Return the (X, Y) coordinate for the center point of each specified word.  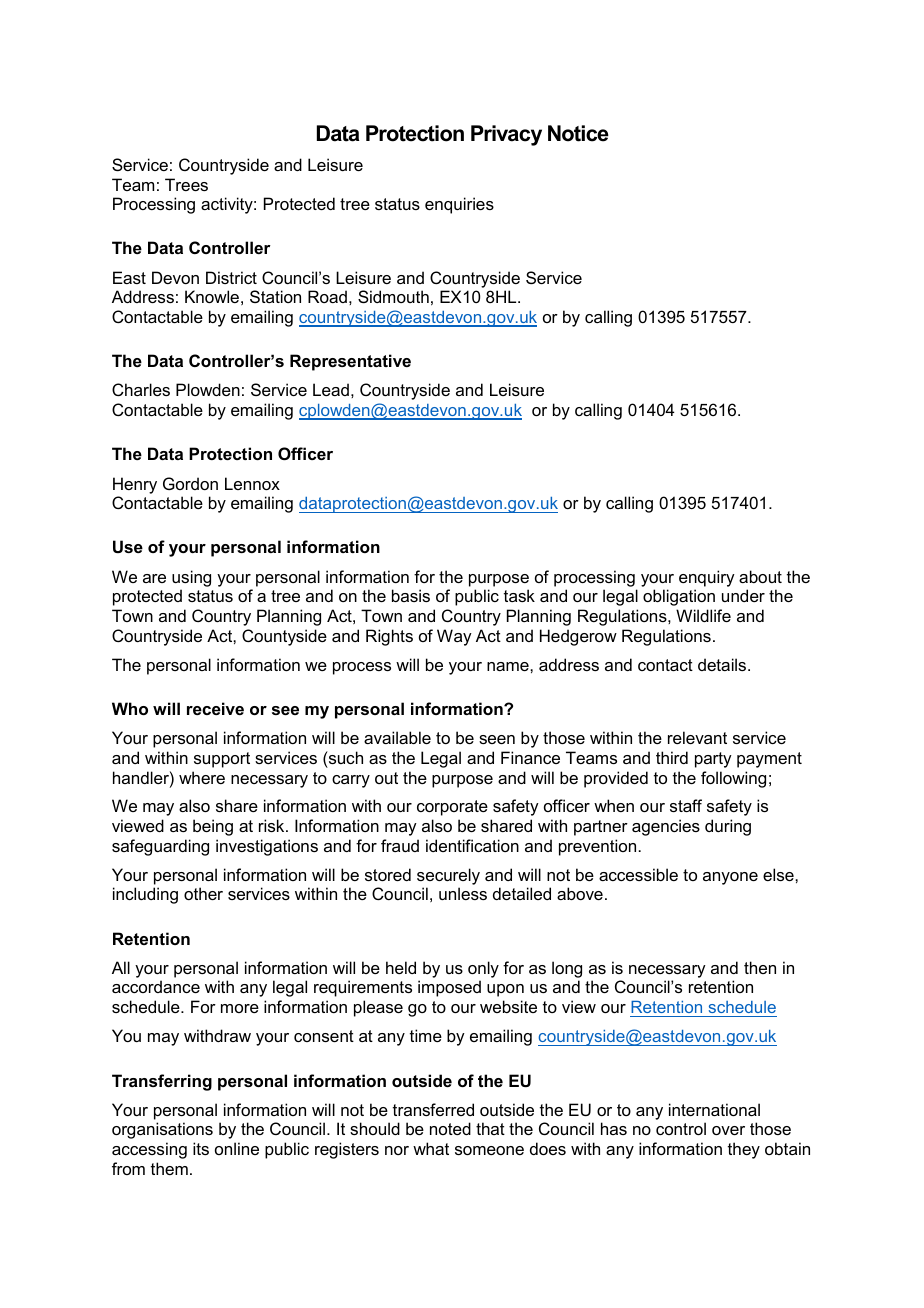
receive (215, 708)
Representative (350, 362)
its (201, 1148)
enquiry (707, 578)
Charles (141, 389)
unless (463, 893)
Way (454, 637)
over (728, 1130)
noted (450, 1128)
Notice (578, 133)
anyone (730, 878)
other (203, 893)
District (231, 277)
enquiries (459, 205)
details (723, 664)
